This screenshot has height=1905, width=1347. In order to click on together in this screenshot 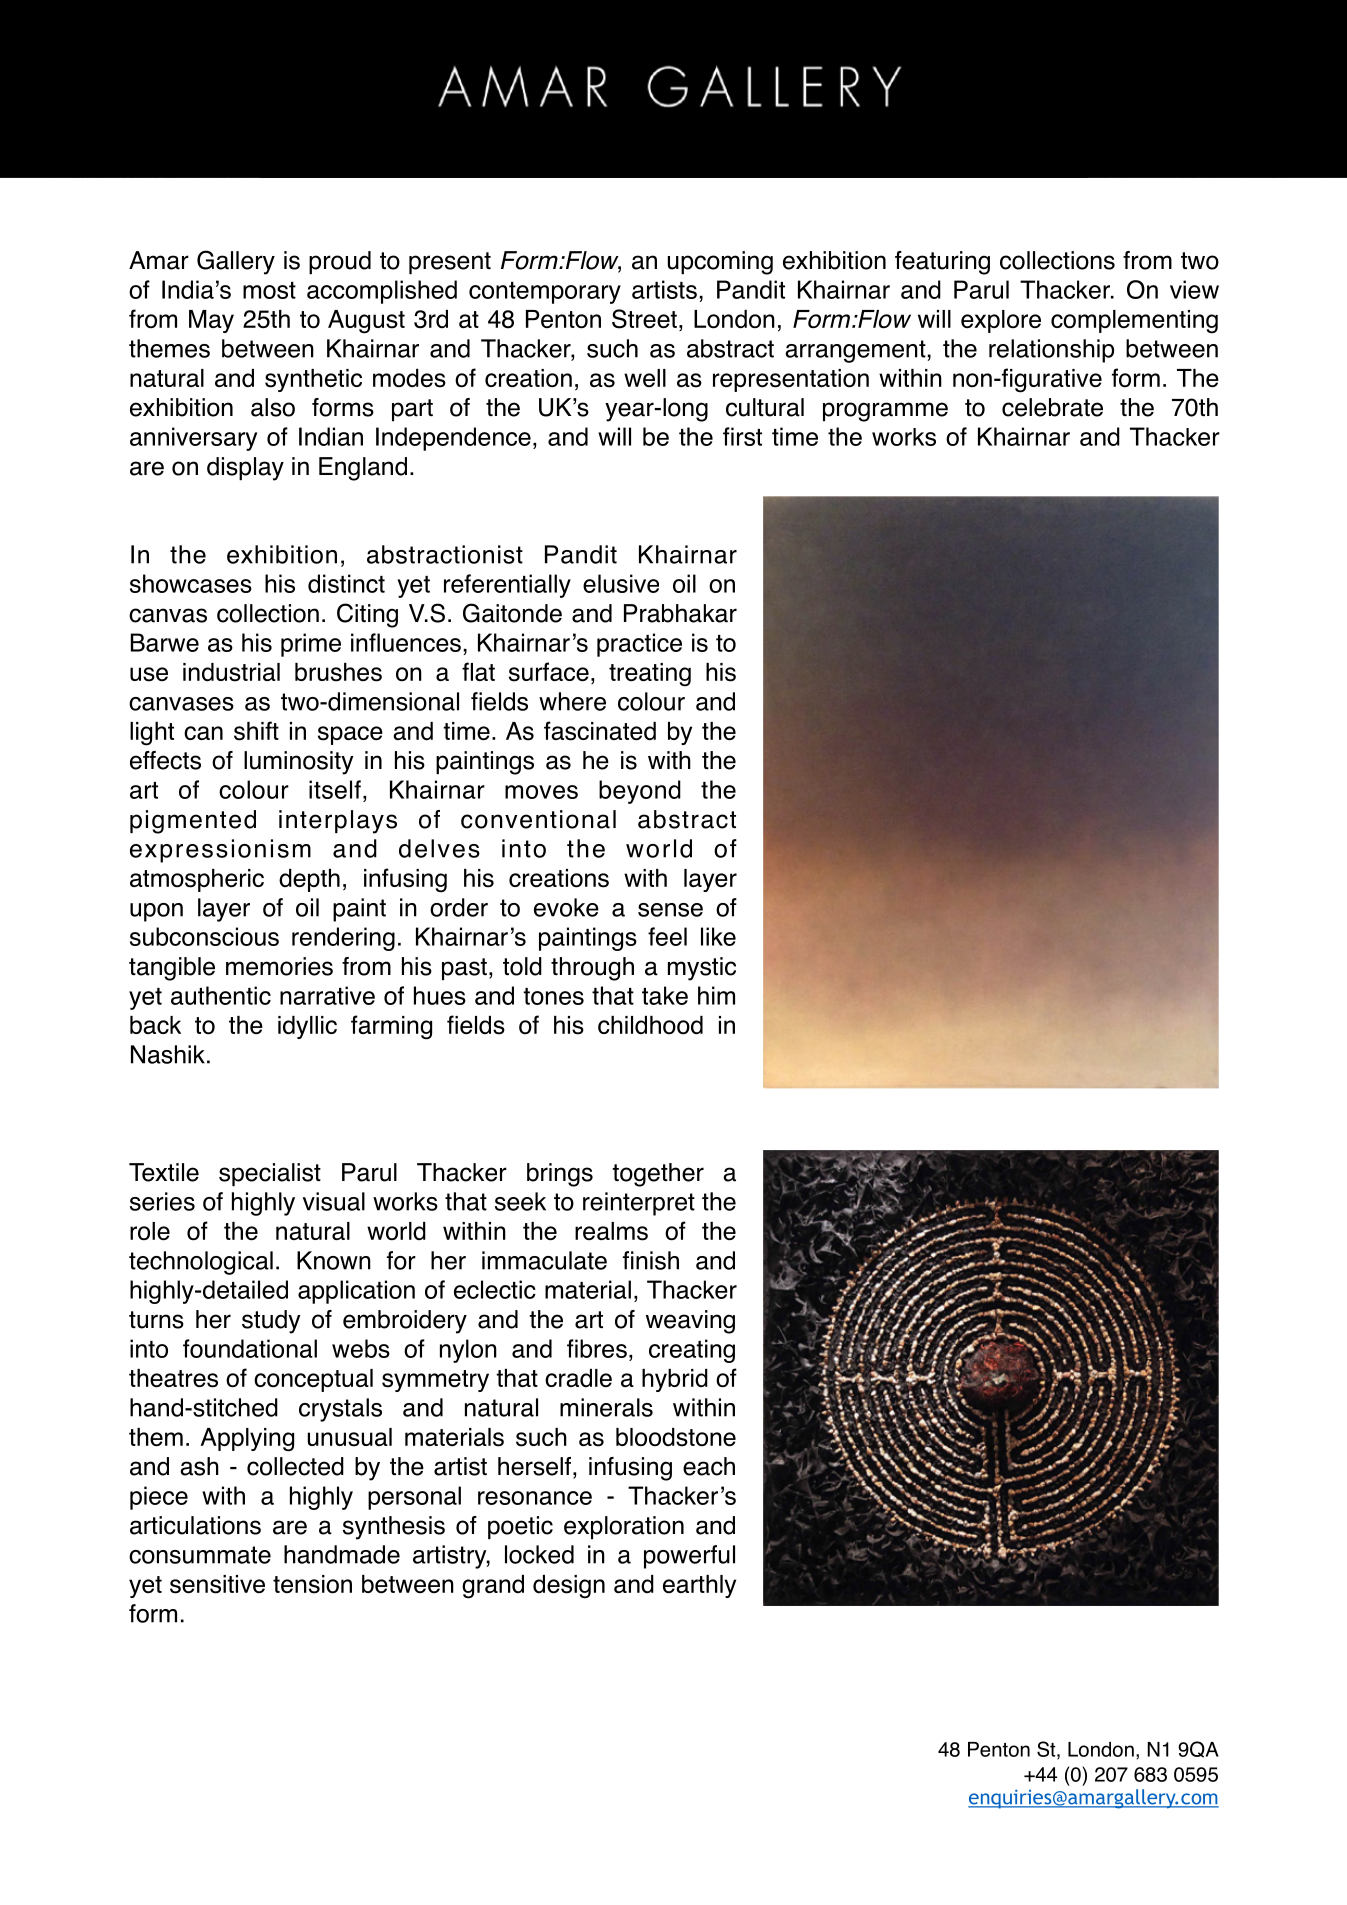, I will do `click(658, 1175)`.
